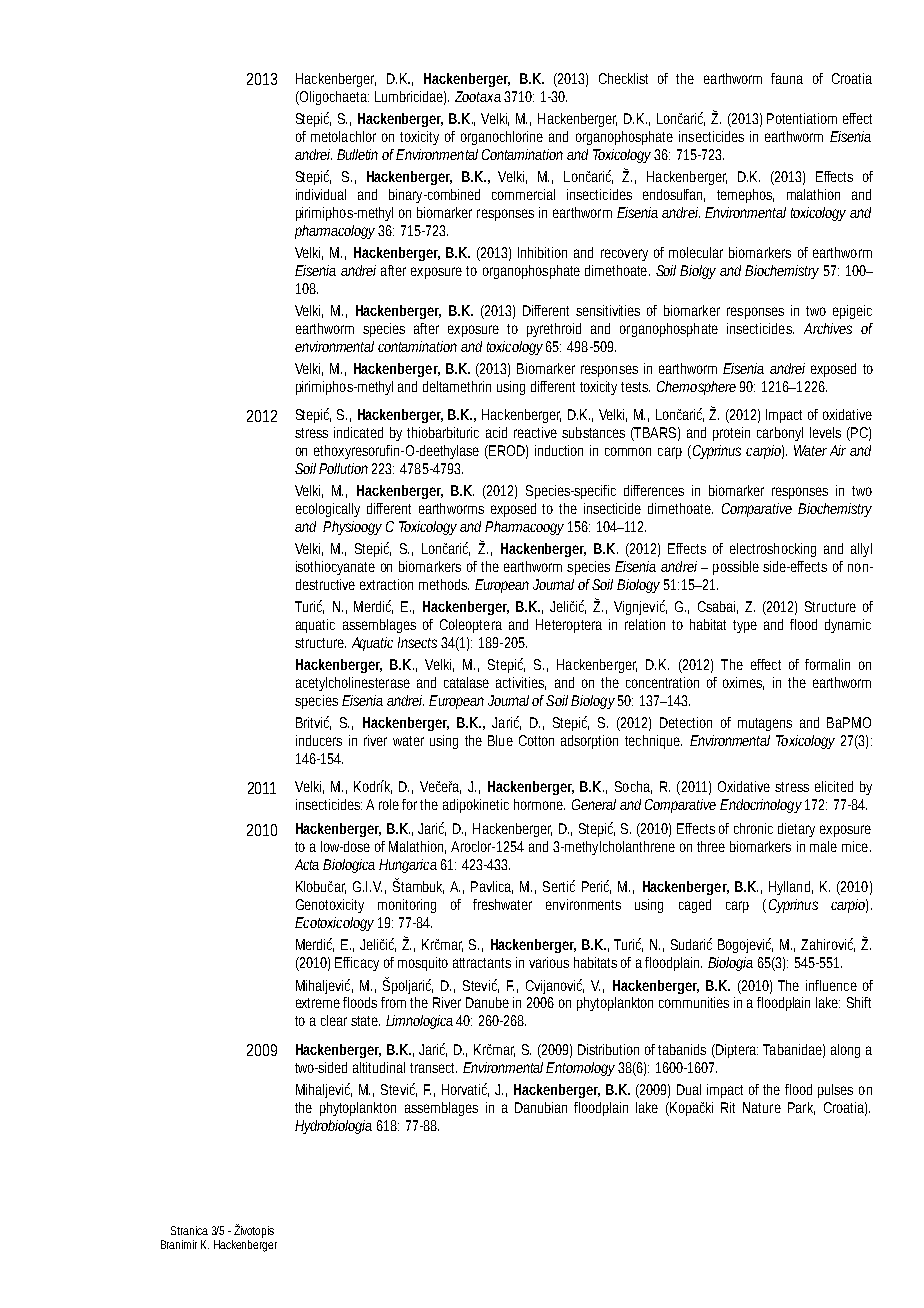 Image resolution: width=924 pixels, height=1308 pixels. Describe the element at coordinates (780, 434) in the image. I see `carbonyl` at that location.
